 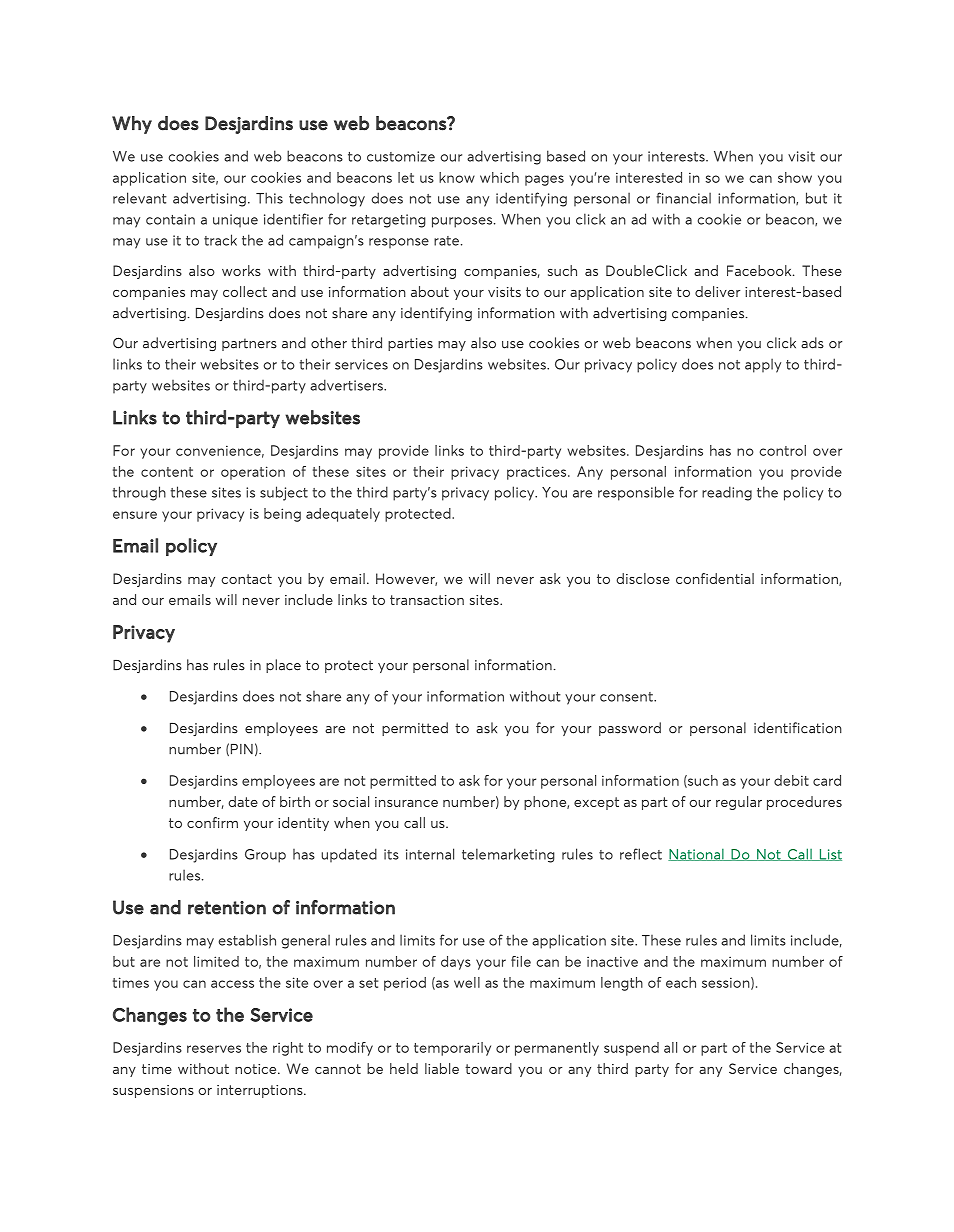 What do you see at coordinates (627, 697) in the screenshot?
I see `consent` at bounding box center [627, 697].
